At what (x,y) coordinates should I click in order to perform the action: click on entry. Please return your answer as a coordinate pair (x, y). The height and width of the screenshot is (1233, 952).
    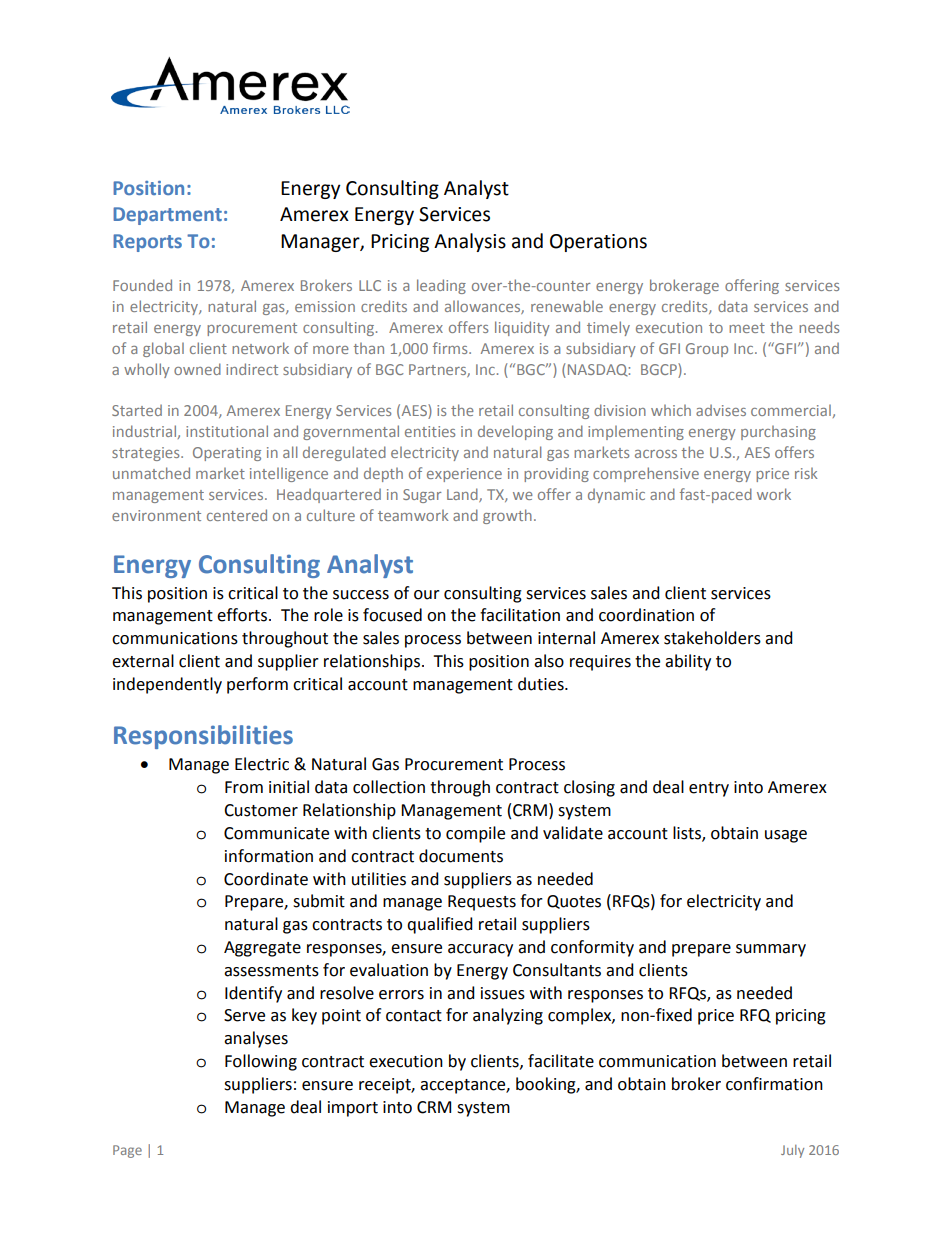
    Looking at the image, I should click on (709, 789).
